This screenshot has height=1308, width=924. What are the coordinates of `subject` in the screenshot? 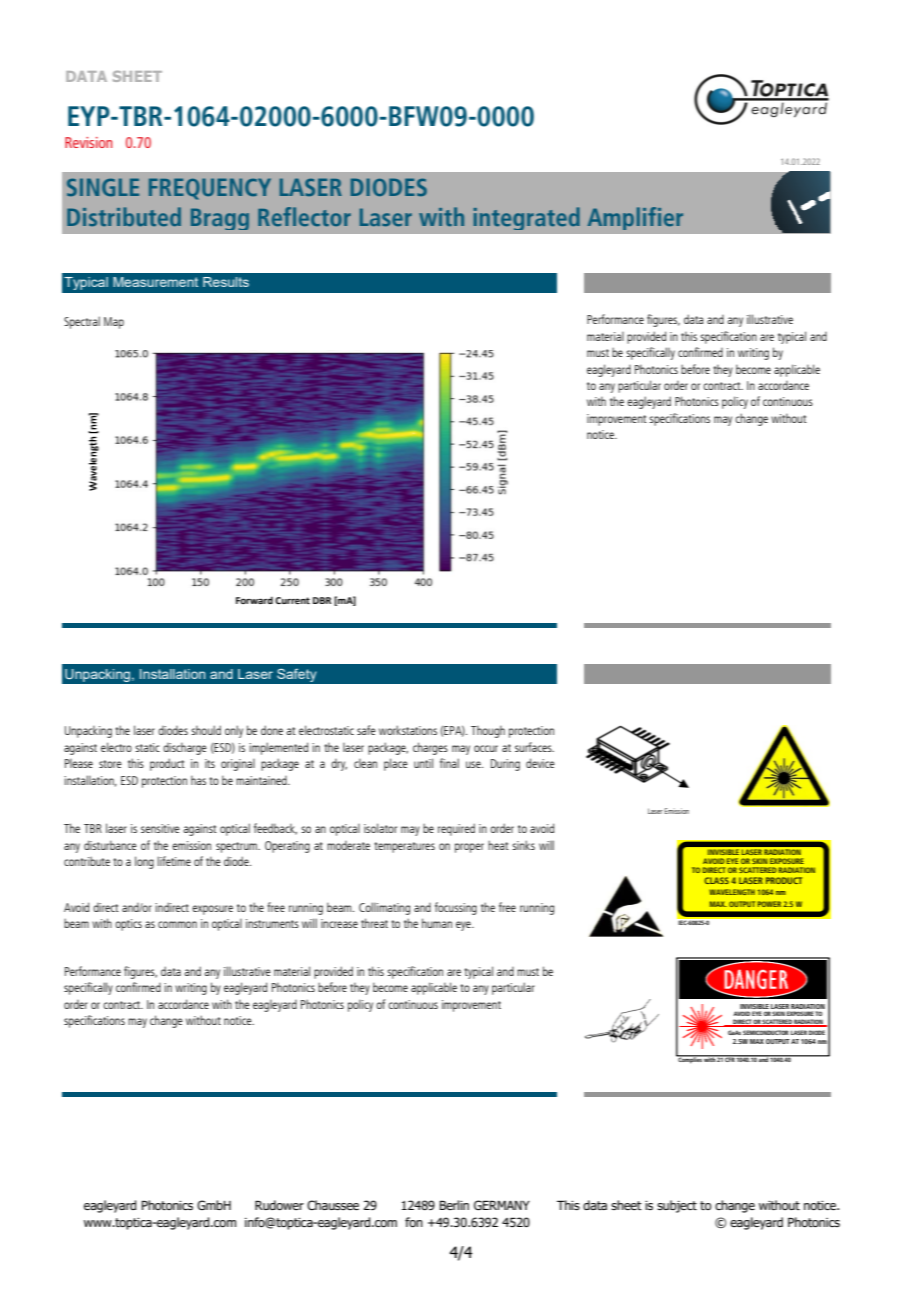 It's located at (677, 1206).
